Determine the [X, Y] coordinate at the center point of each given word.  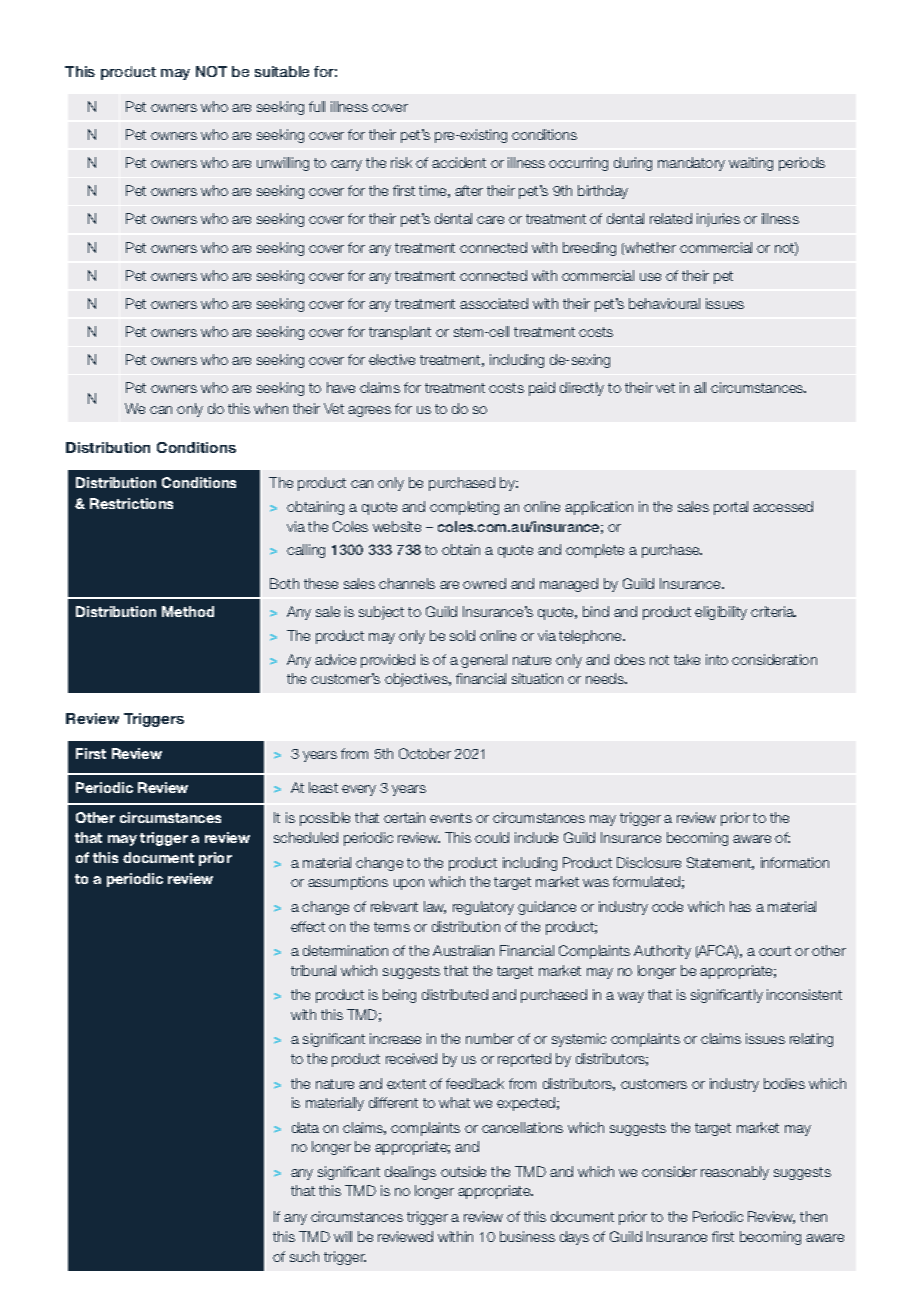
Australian [463, 950]
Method [188, 611]
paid [542, 389]
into [717, 659]
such [304, 1256]
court [775, 951]
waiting [751, 164]
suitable [282, 71]
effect [308, 926]
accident [459, 162]
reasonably [735, 1173]
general [484, 661]
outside [463, 1171]
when [271, 408]
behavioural [664, 303]
